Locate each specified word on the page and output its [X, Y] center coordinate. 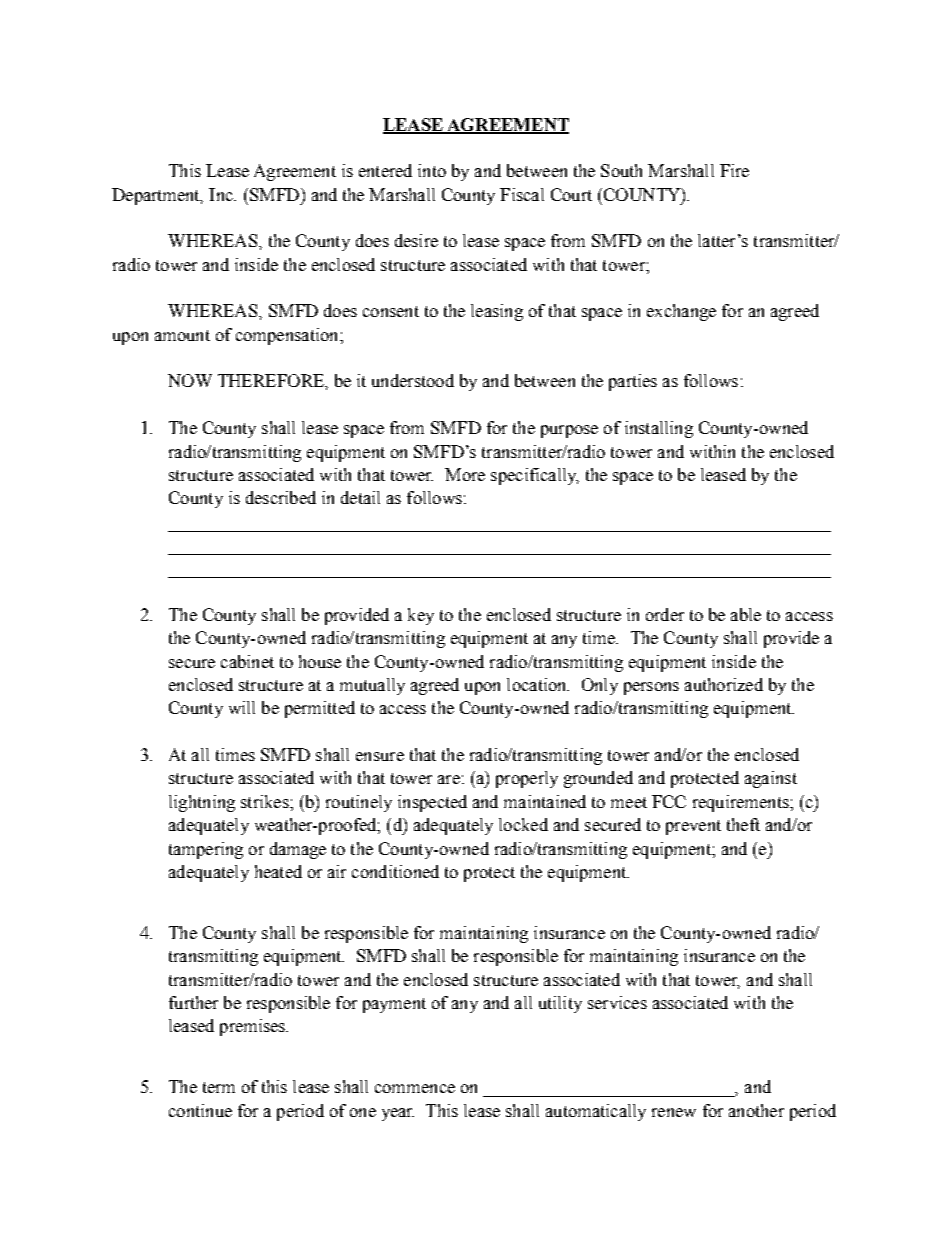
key [421, 616]
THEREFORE [272, 380]
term [219, 1087]
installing [659, 429]
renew [674, 1112]
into [432, 170]
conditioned [395, 871]
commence [415, 1088]
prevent [693, 827]
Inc [222, 194]
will [242, 707]
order [665, 614]
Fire [734, 170]
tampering [206, 850]
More [465, 474]
